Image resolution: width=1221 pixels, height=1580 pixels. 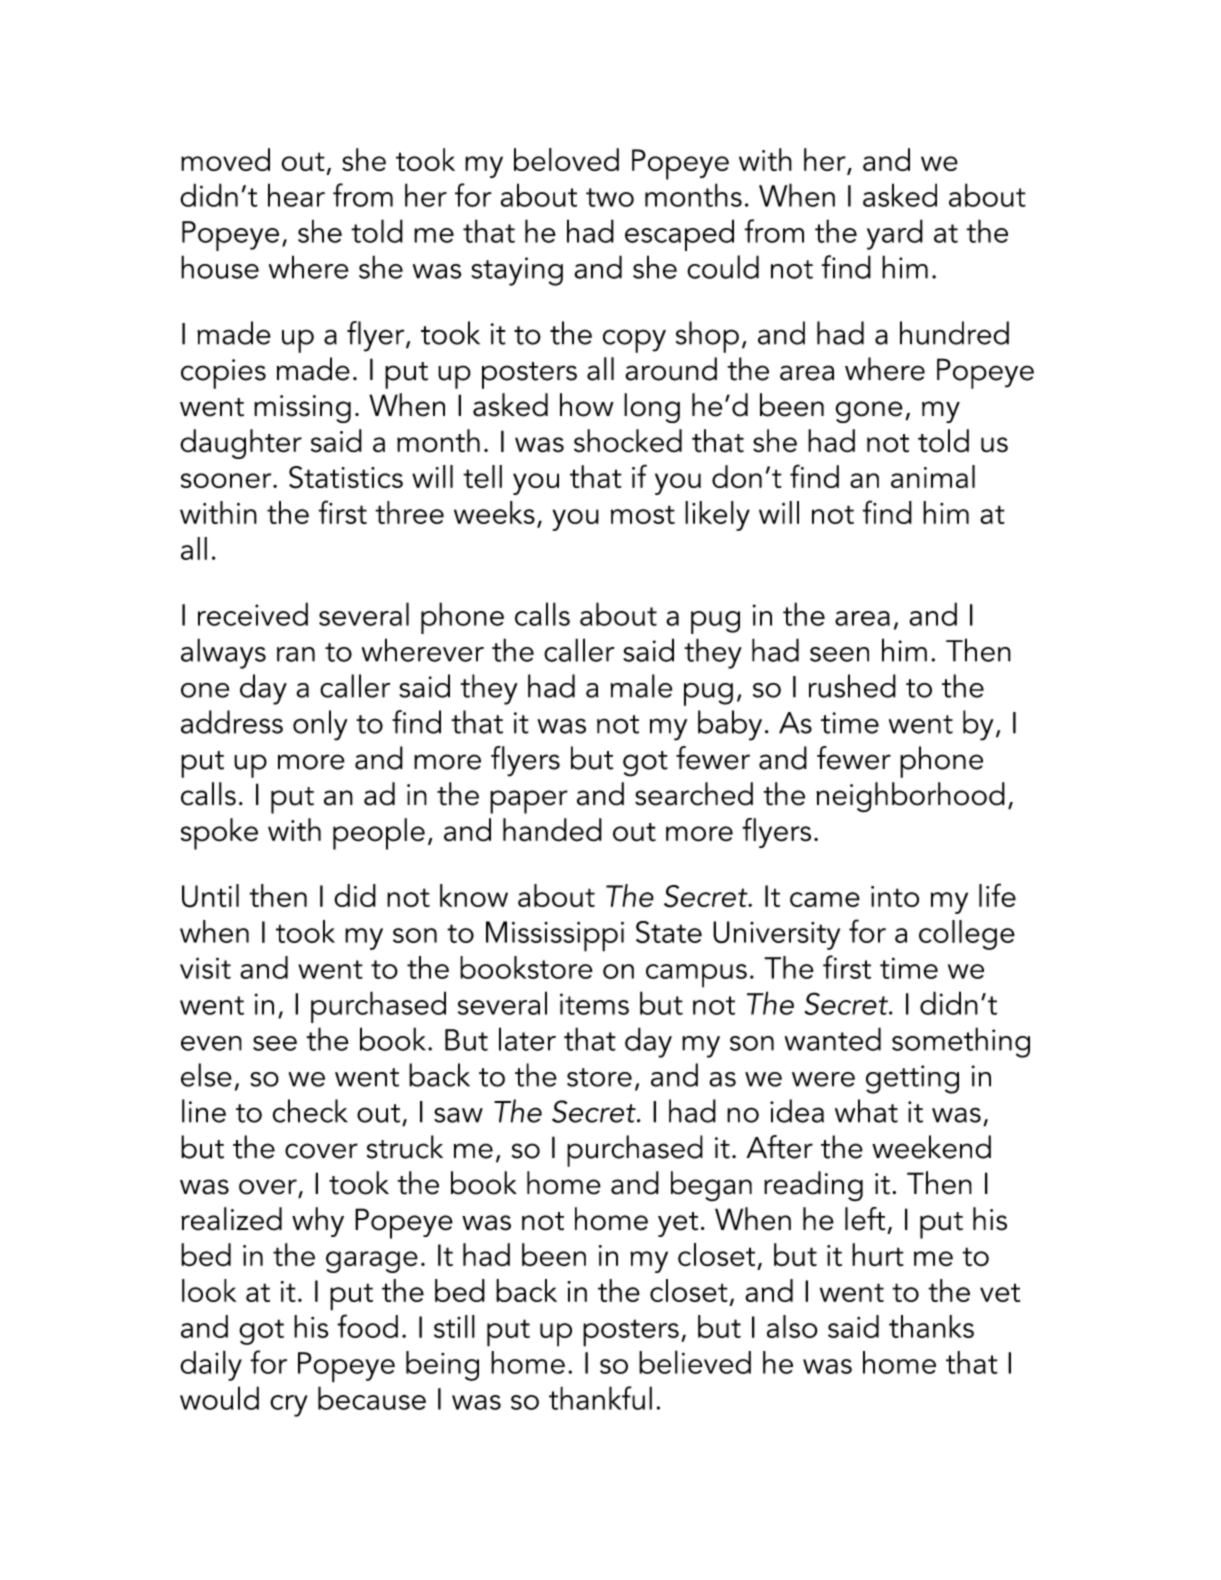 What do you see at coordinates (643, 514) in the screenshot?
I see `most` at bounding box center [643, 514].
